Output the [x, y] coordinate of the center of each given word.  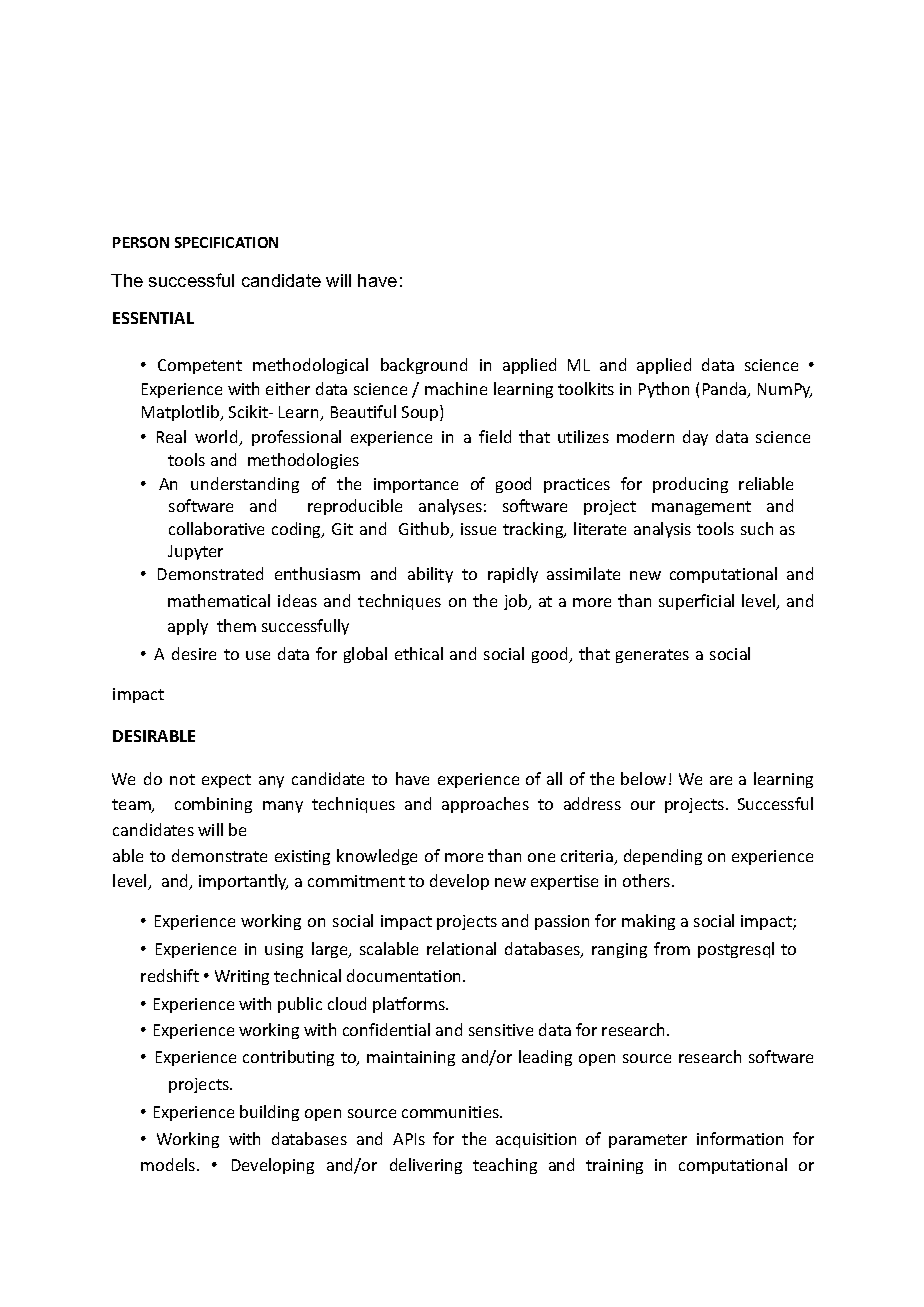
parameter [648, 1141]
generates [652, 656]
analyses [450, 507]
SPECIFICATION [226, 242]
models [169, 1164]
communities [451, 1112]
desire [194, 653]
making [648, 922]
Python [664, 390]
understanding [245, 485]
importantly [243, 882]
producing [690, 485]
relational [461, 948]
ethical [419, 653]
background [424, 366]
